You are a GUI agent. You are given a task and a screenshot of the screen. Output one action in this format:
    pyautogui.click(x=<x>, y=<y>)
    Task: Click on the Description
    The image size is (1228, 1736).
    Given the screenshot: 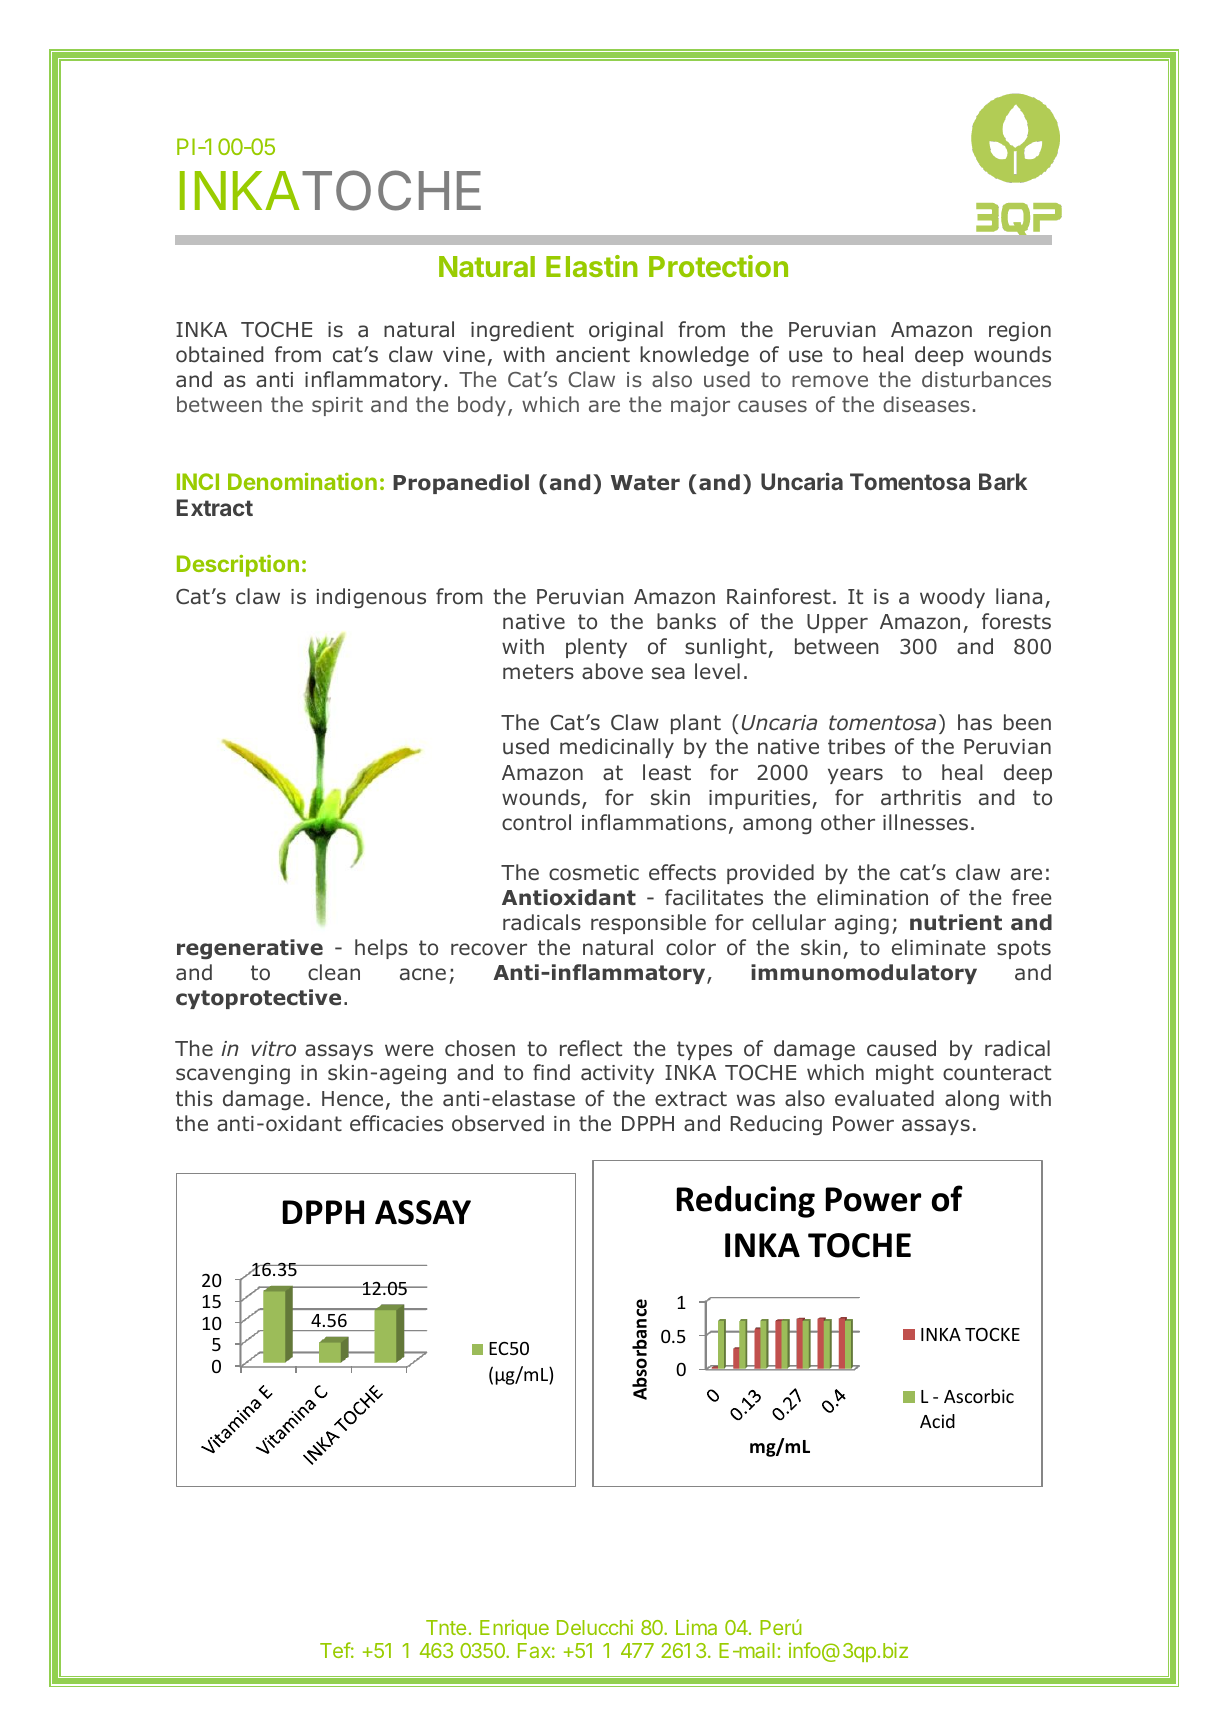 What is the action you would take?
    pyautogui.click(x=238, y=566)
